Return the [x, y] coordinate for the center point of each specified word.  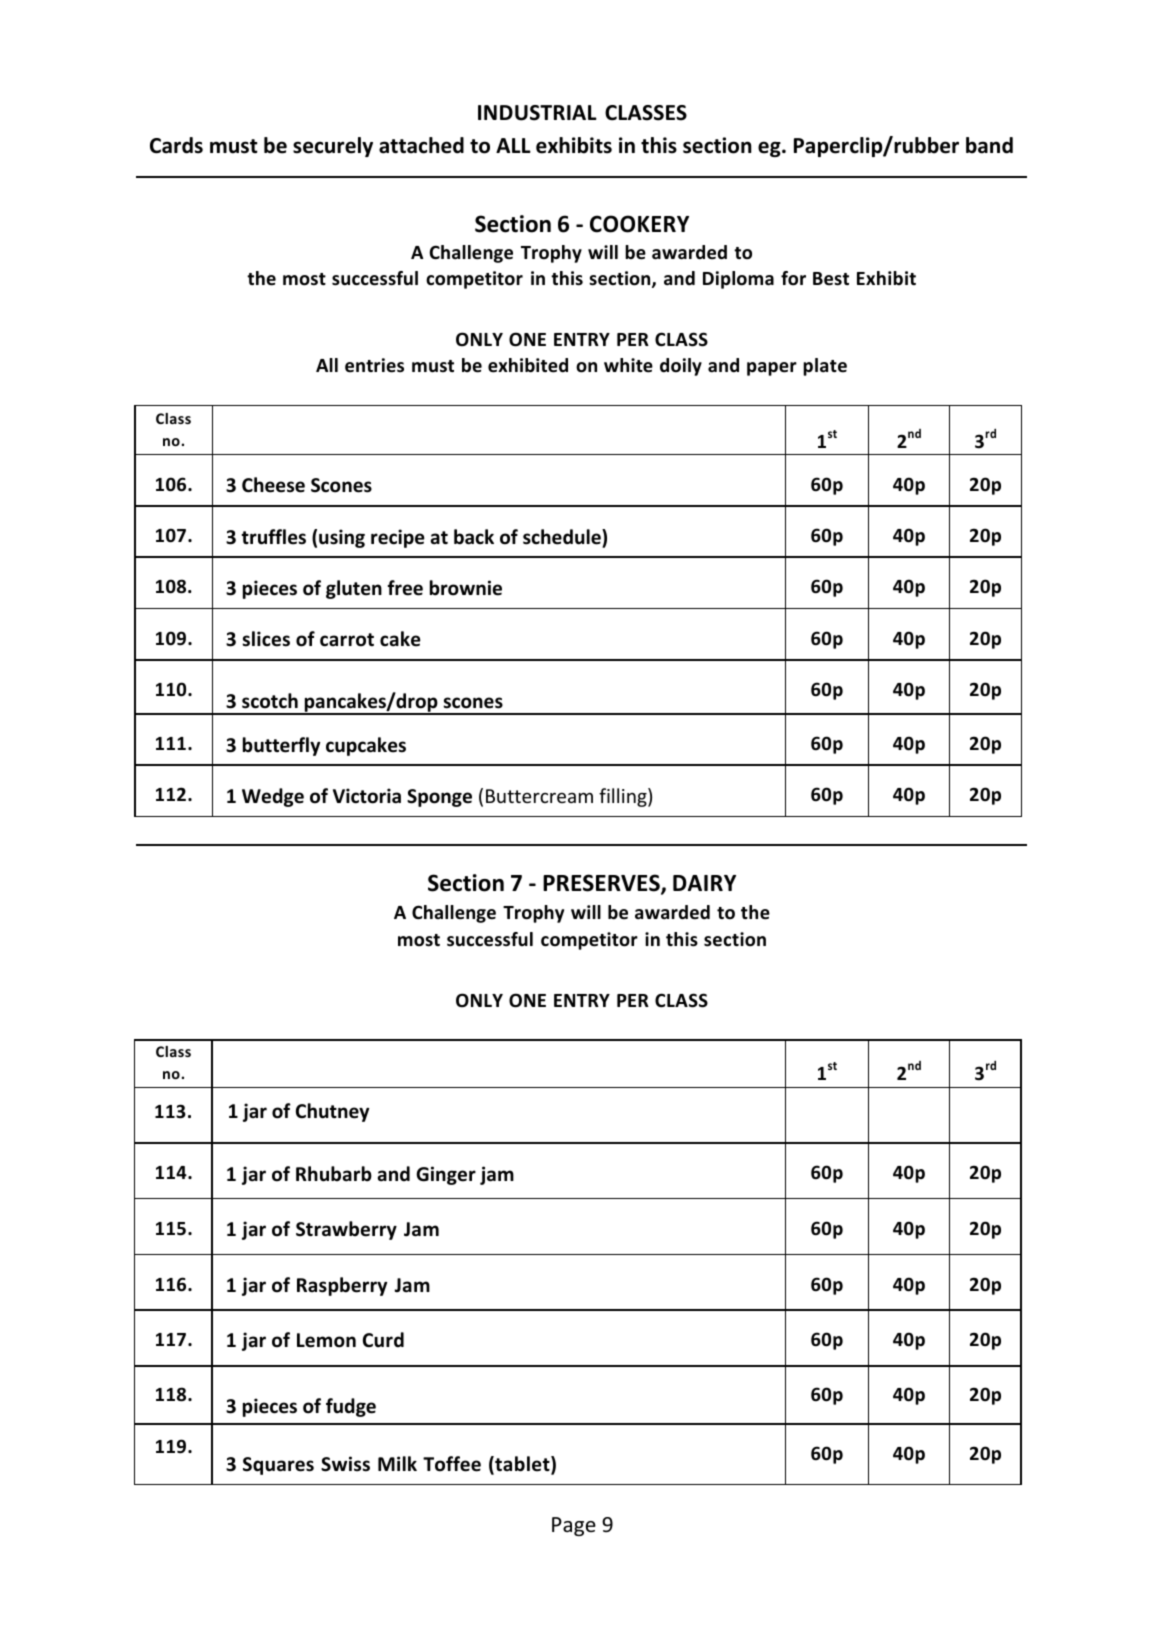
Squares [278, 1466]
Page [574, 1526]
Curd [383, 1340]
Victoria [367, 796]
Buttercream [539, 796]
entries [374, 365]
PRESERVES [602, 884]
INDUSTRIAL [537, 113]
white [628, 365]
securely [333, 147]
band [989, 145]
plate [825, 367]
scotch [270, 701]
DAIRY [704, 883]
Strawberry [346, 1230]
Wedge [273, 797]
